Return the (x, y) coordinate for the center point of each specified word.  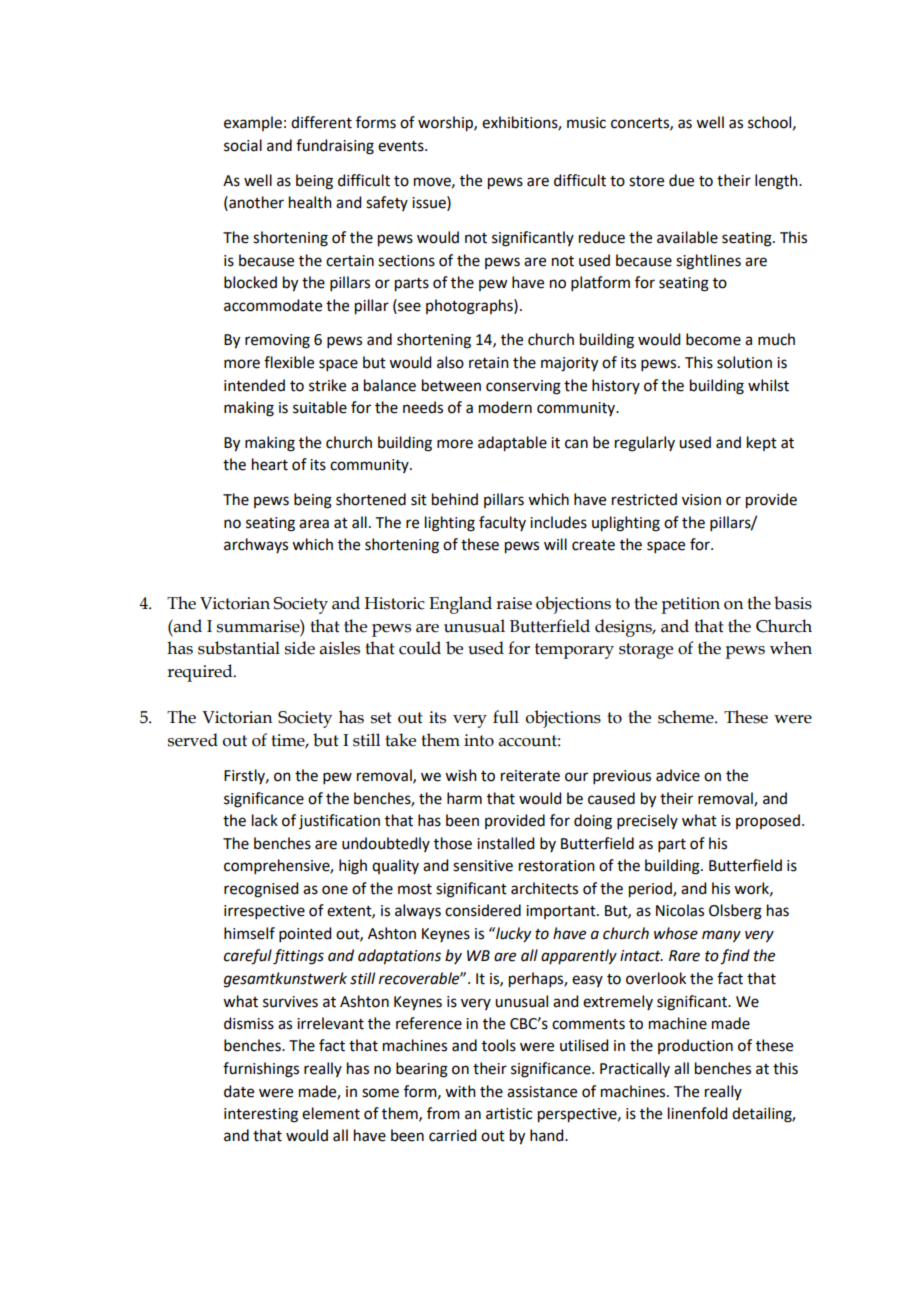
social (243, 145)
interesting (261, 1115)
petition (690, 605)
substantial (239, 648)
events (402, 146)
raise (514, 603)
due (681, 180)
